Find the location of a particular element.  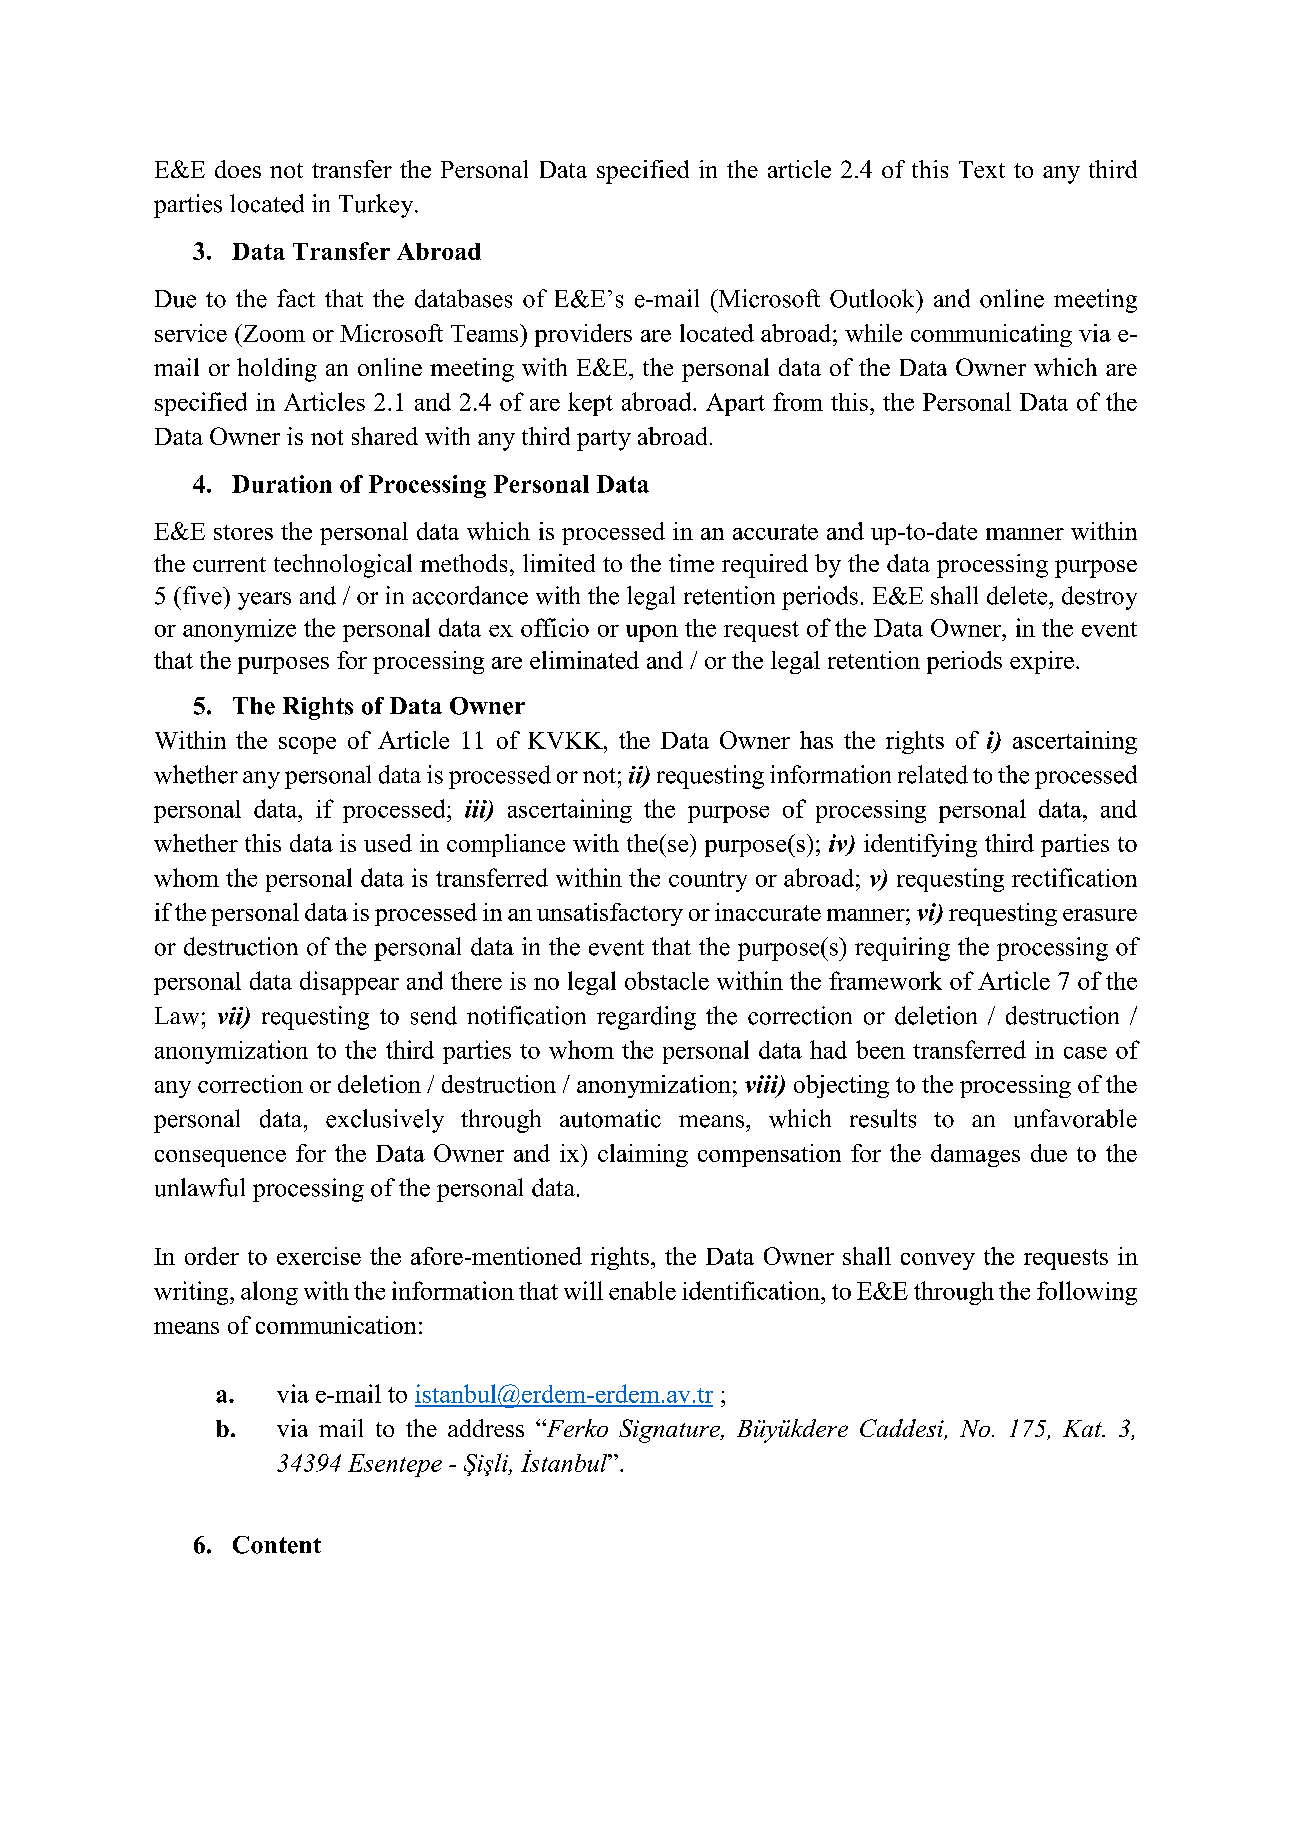

Signature is located at coordinates (671, 1431).
